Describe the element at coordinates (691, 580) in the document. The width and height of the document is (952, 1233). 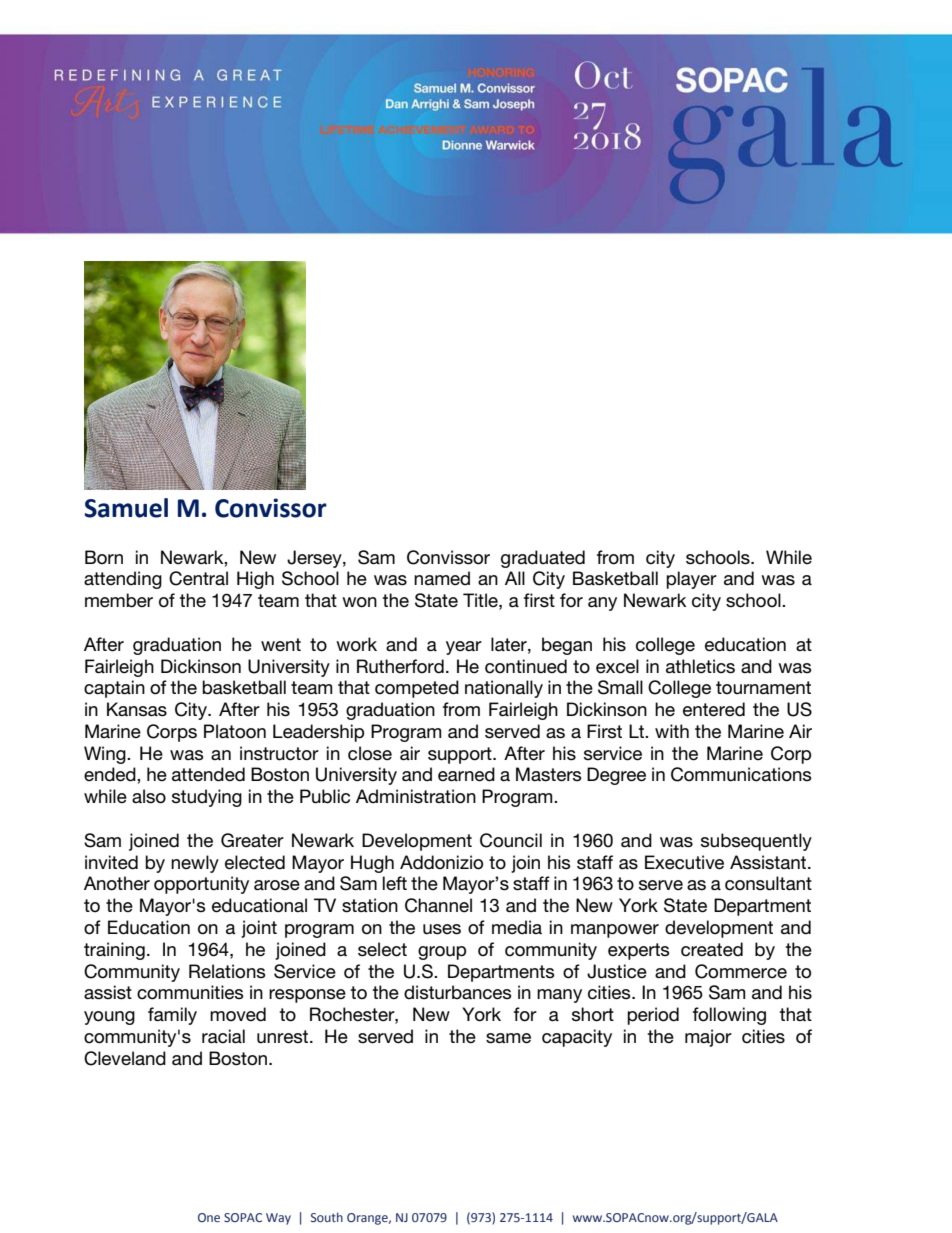
I see `player` at that location.
